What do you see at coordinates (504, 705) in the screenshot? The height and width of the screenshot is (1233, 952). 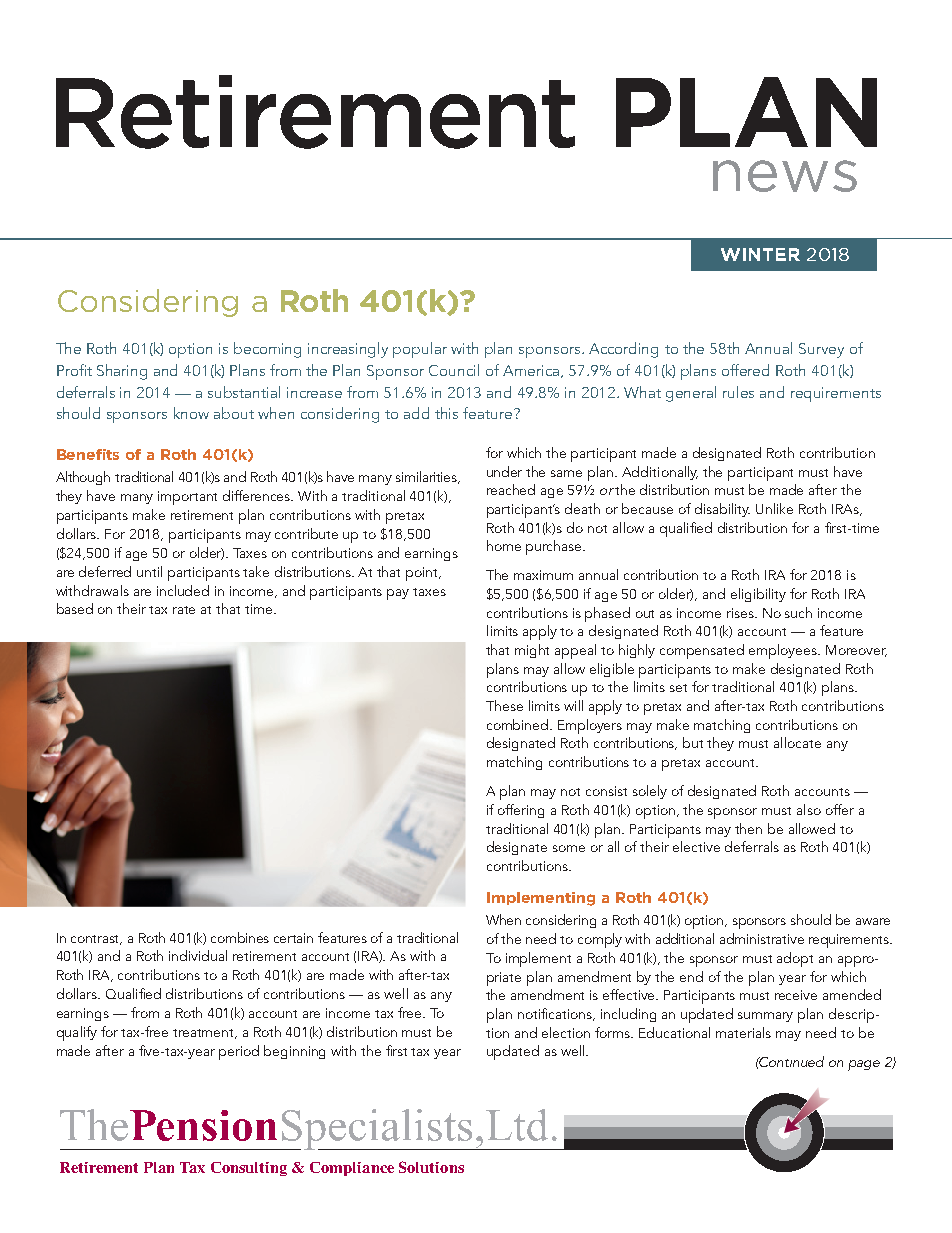 I see `These` at bounding box center [504, 705].
